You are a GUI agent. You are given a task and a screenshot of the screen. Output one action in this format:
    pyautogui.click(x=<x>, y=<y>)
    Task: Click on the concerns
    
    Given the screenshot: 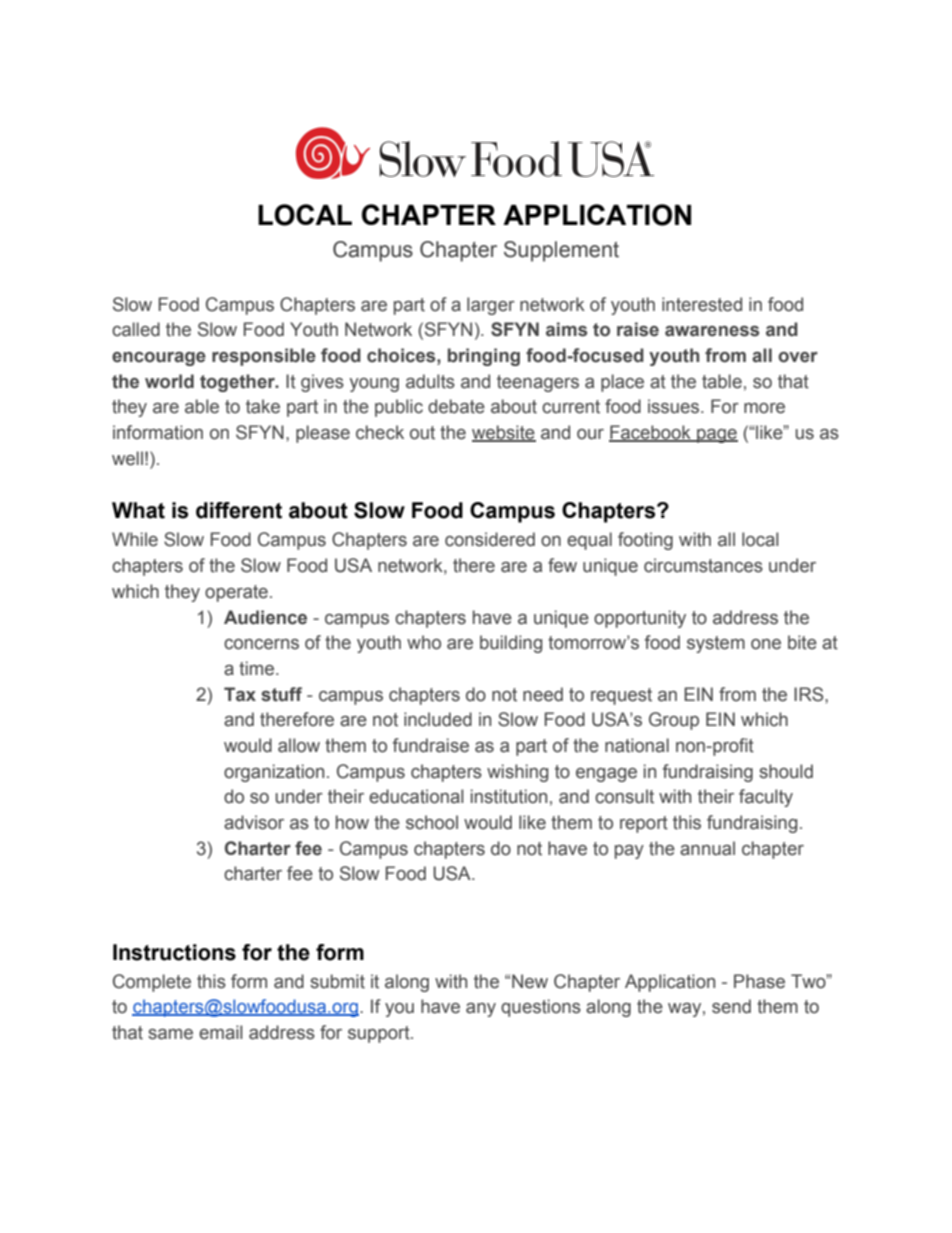 What is the action you would take?
    pyautogui.click(x=261, y=644)
